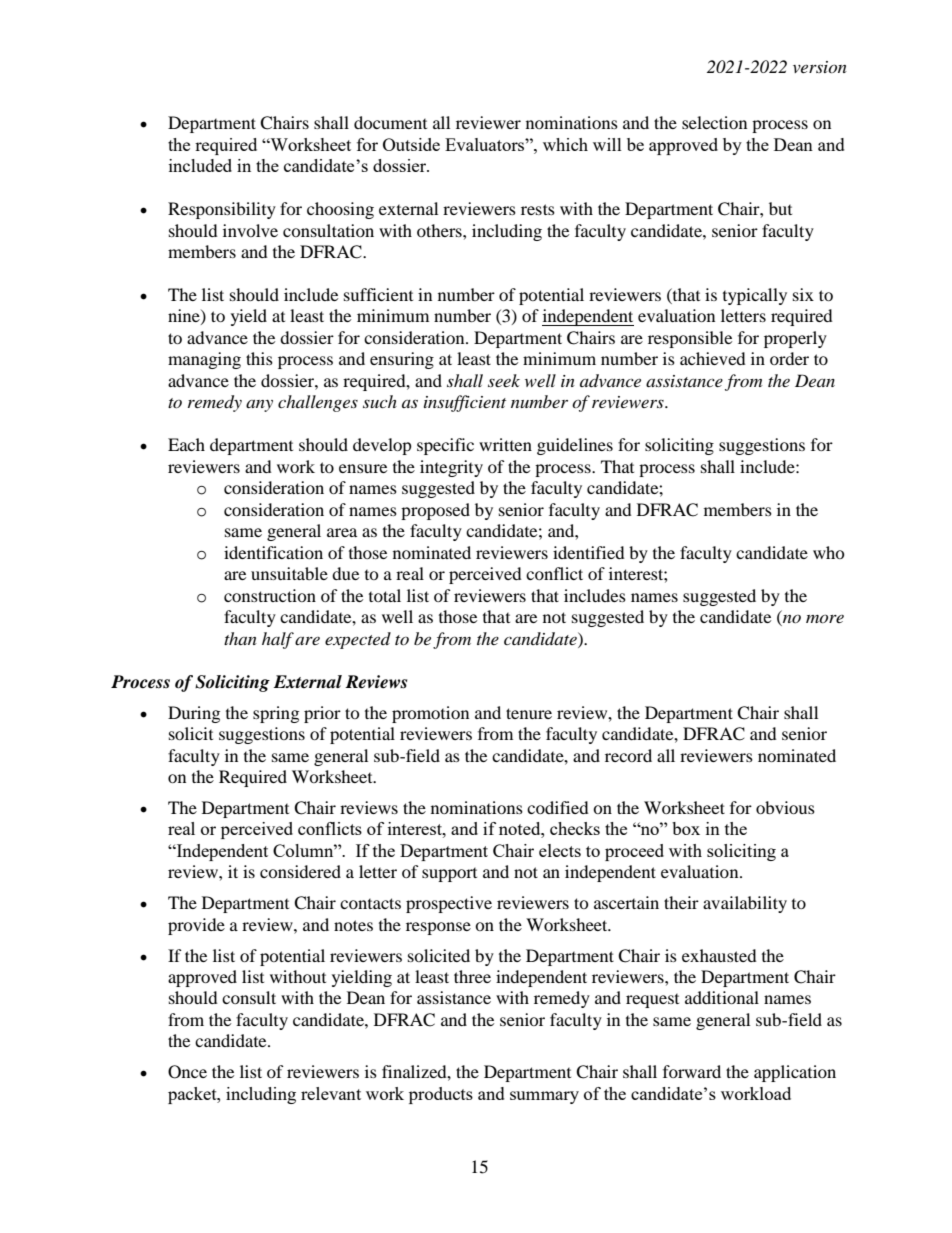 The image size is (952, 1233). I want to click on any, so click(259, 406).
